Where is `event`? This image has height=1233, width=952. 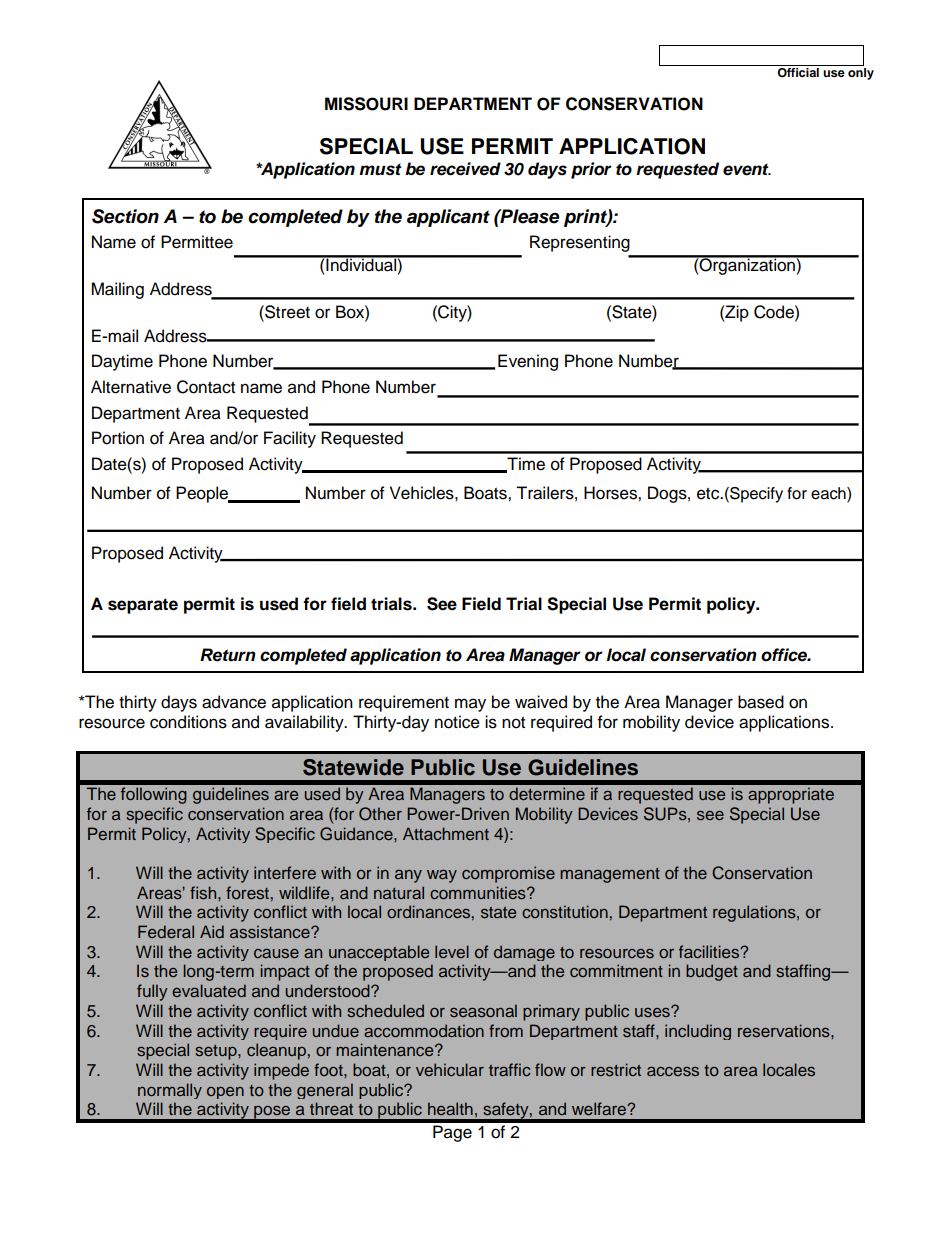 event is located at coordinates (747, 170).
